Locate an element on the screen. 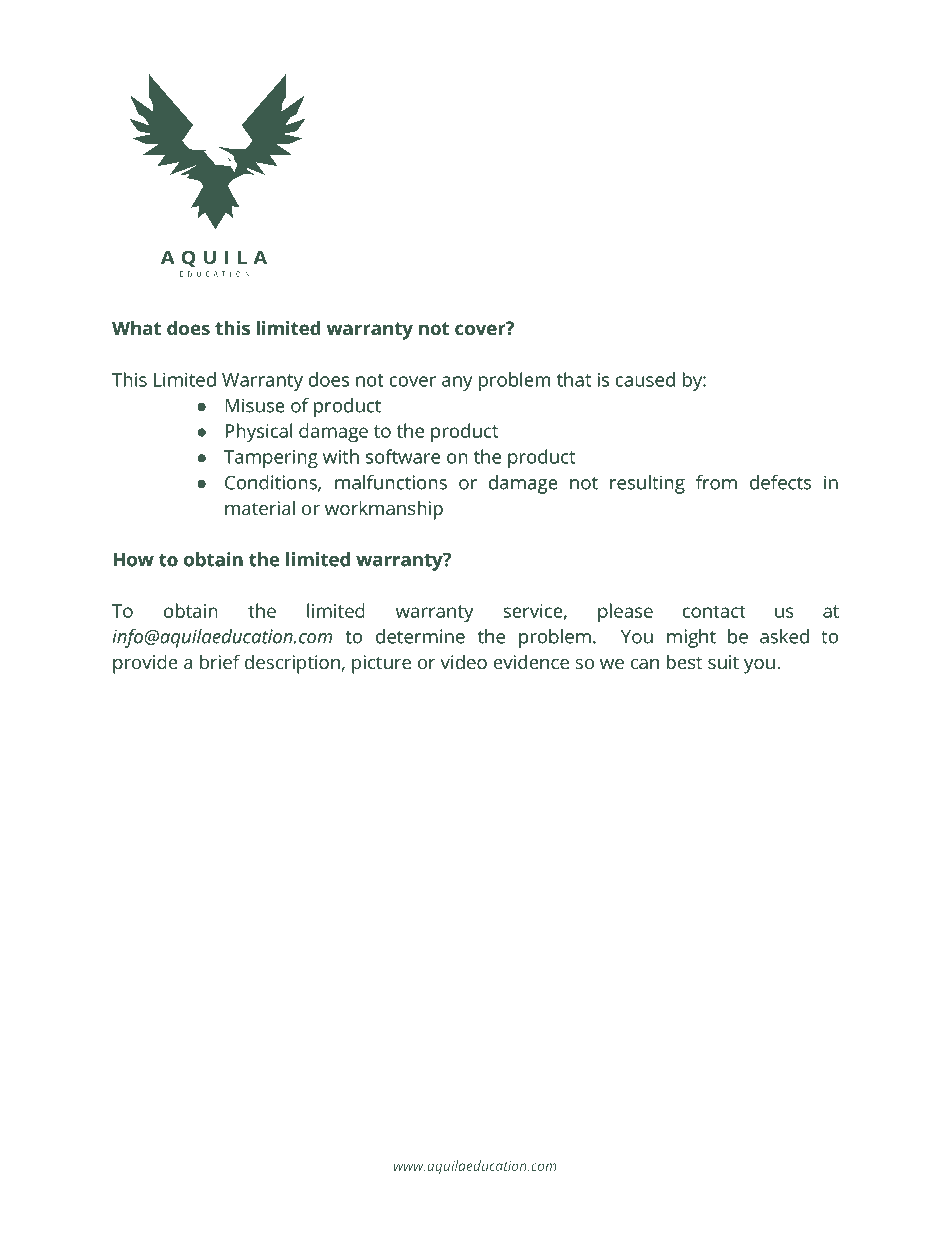 This screenshot has height=1233, width=952. from is located at coordinates (716, 482).
